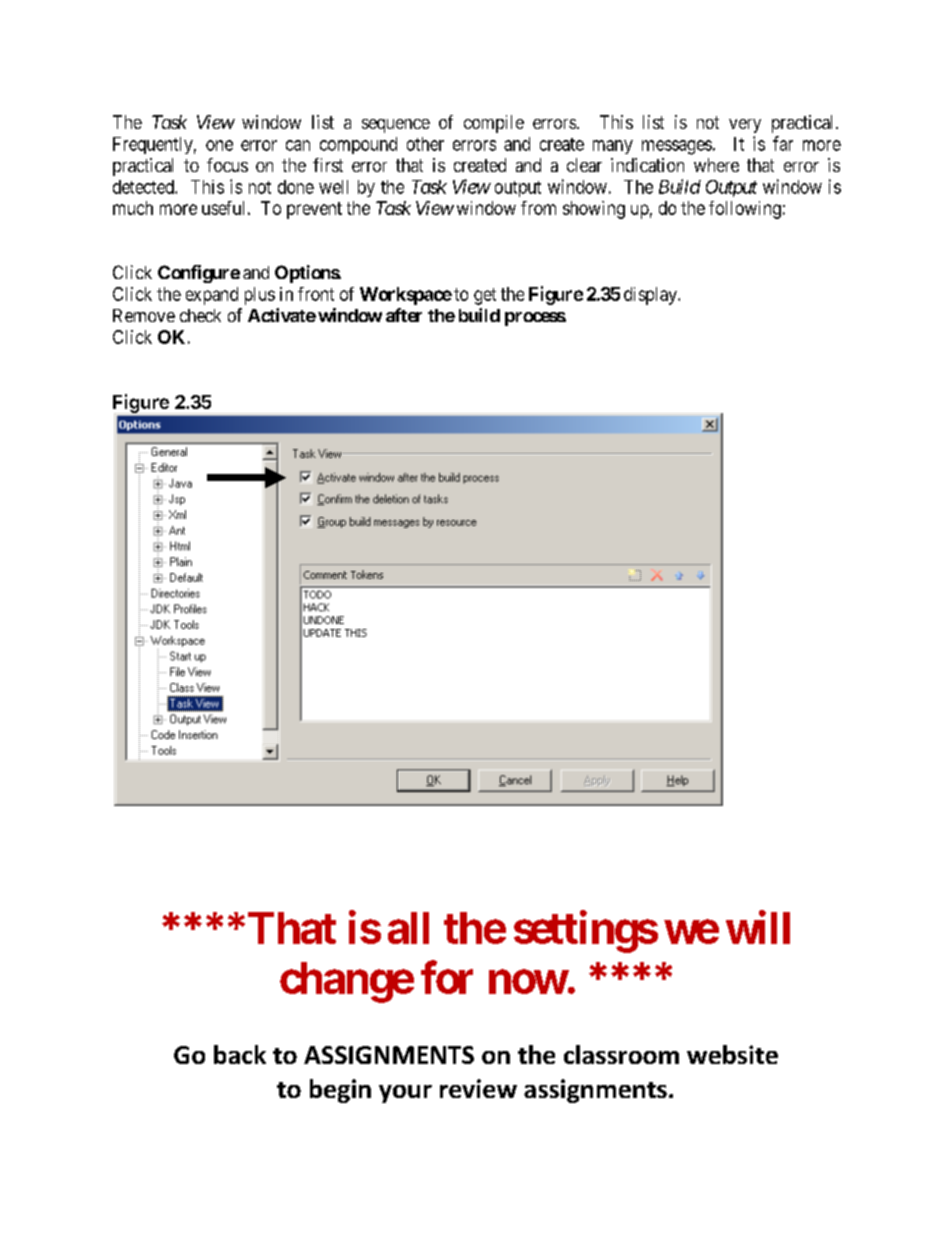 The width and height of the document is (952, 1233). What do you see at coordinates (200, 315) in the document?
I see `check` at bounding box center [200, 315].
